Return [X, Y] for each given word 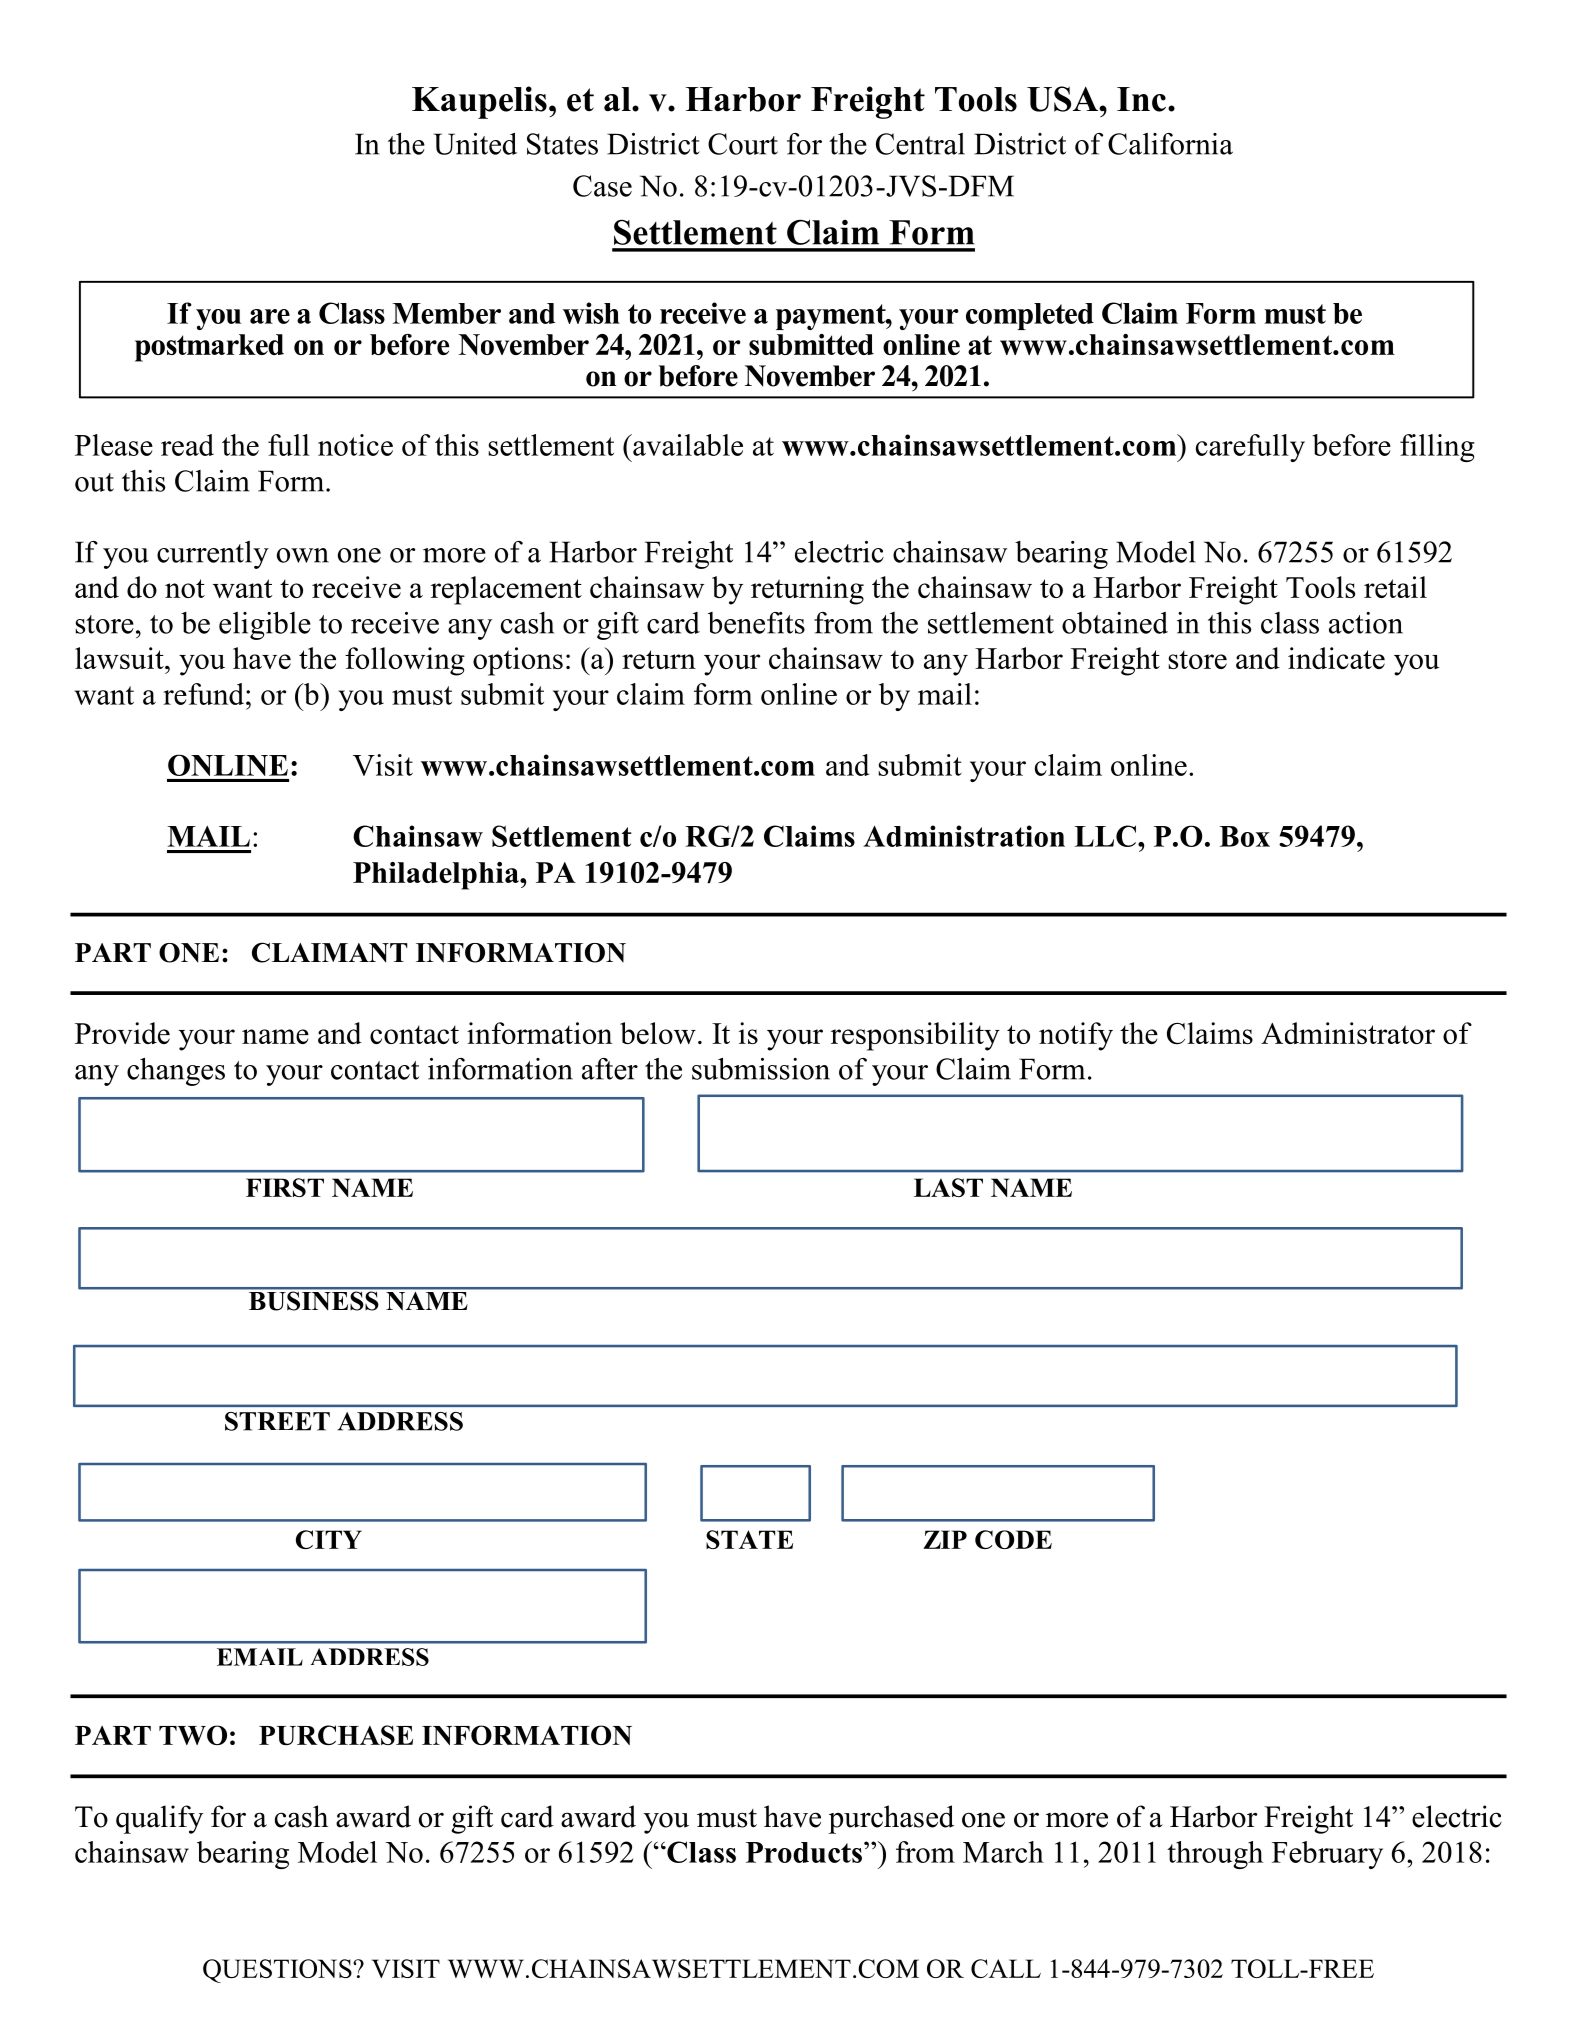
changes [176, 1072]
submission [761, 1069]
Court [743, 144]
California [1170, 144]
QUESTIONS [278, 1971]
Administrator [1348, 1033]
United [475, 144]
